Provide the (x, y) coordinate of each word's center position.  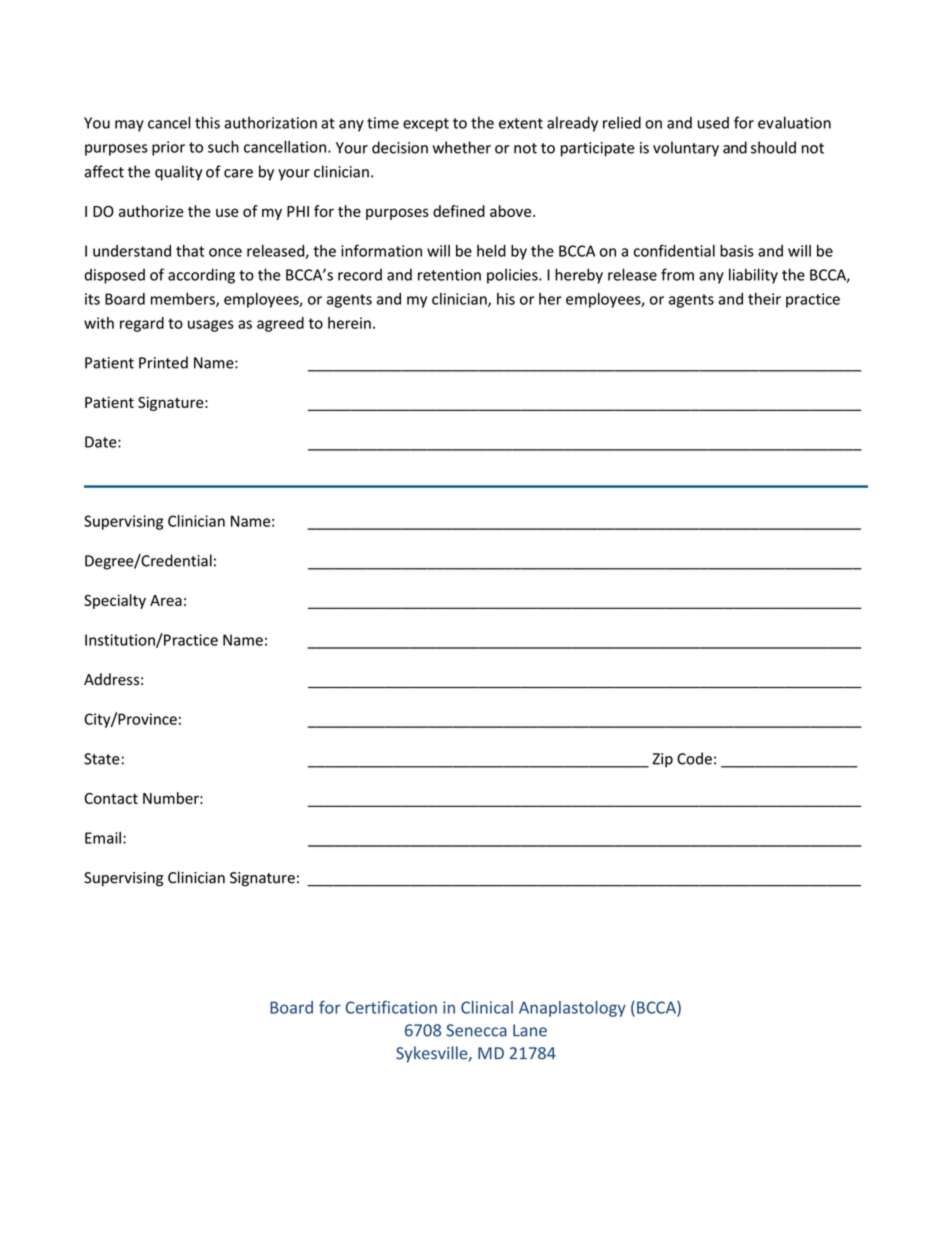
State (102, 759)
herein (349, 323)
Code (694, 758)
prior (168, 148)
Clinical (487, 1007)
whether (461, 147)
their (764, 299)
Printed (163, 362)
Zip (662, 760)
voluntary (686, 149)
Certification (391, 1007)
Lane (530, 1030)
